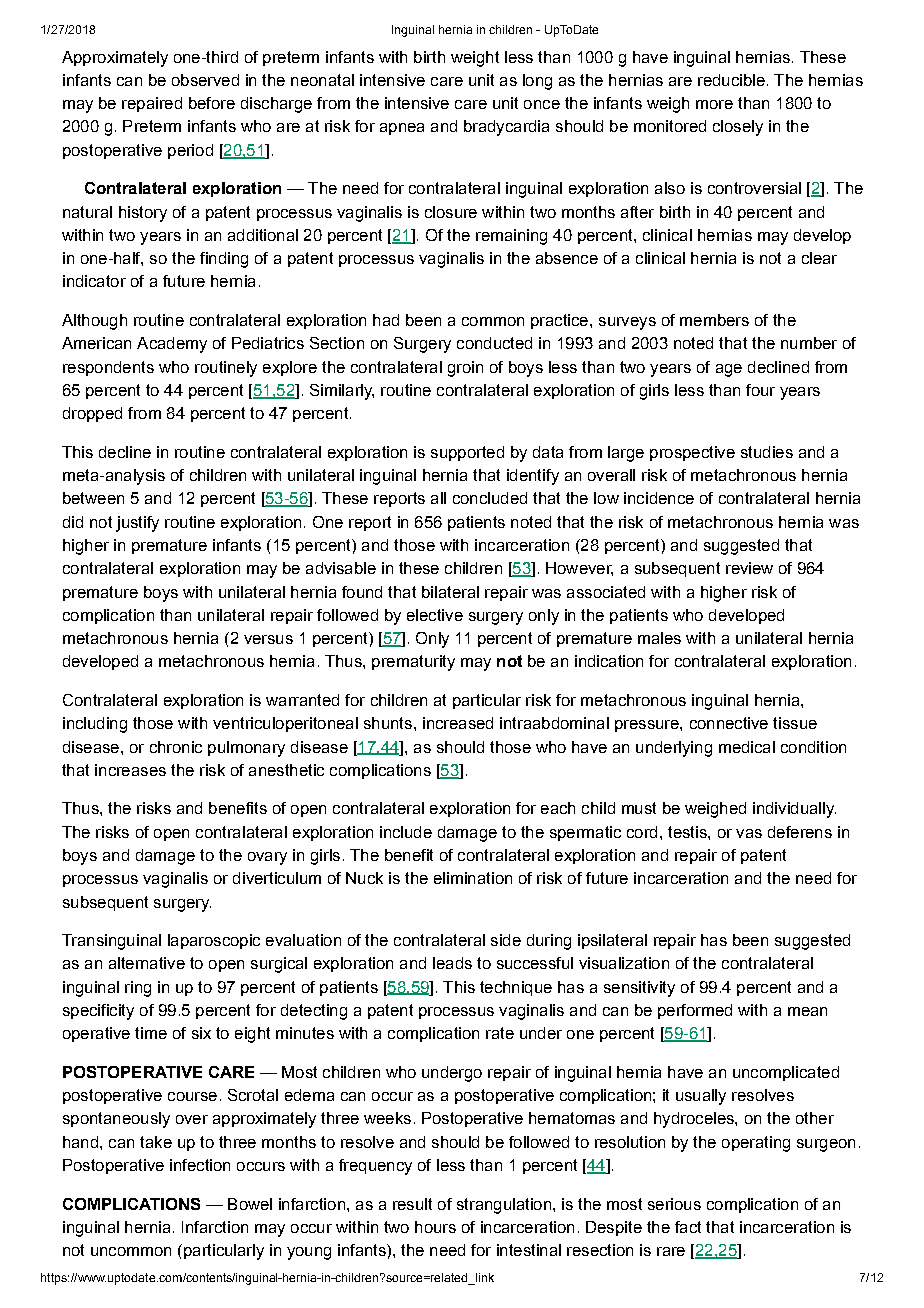  Describe the element at coordinates (688, 1227) in the screenshot. I see `fact` at that location.
